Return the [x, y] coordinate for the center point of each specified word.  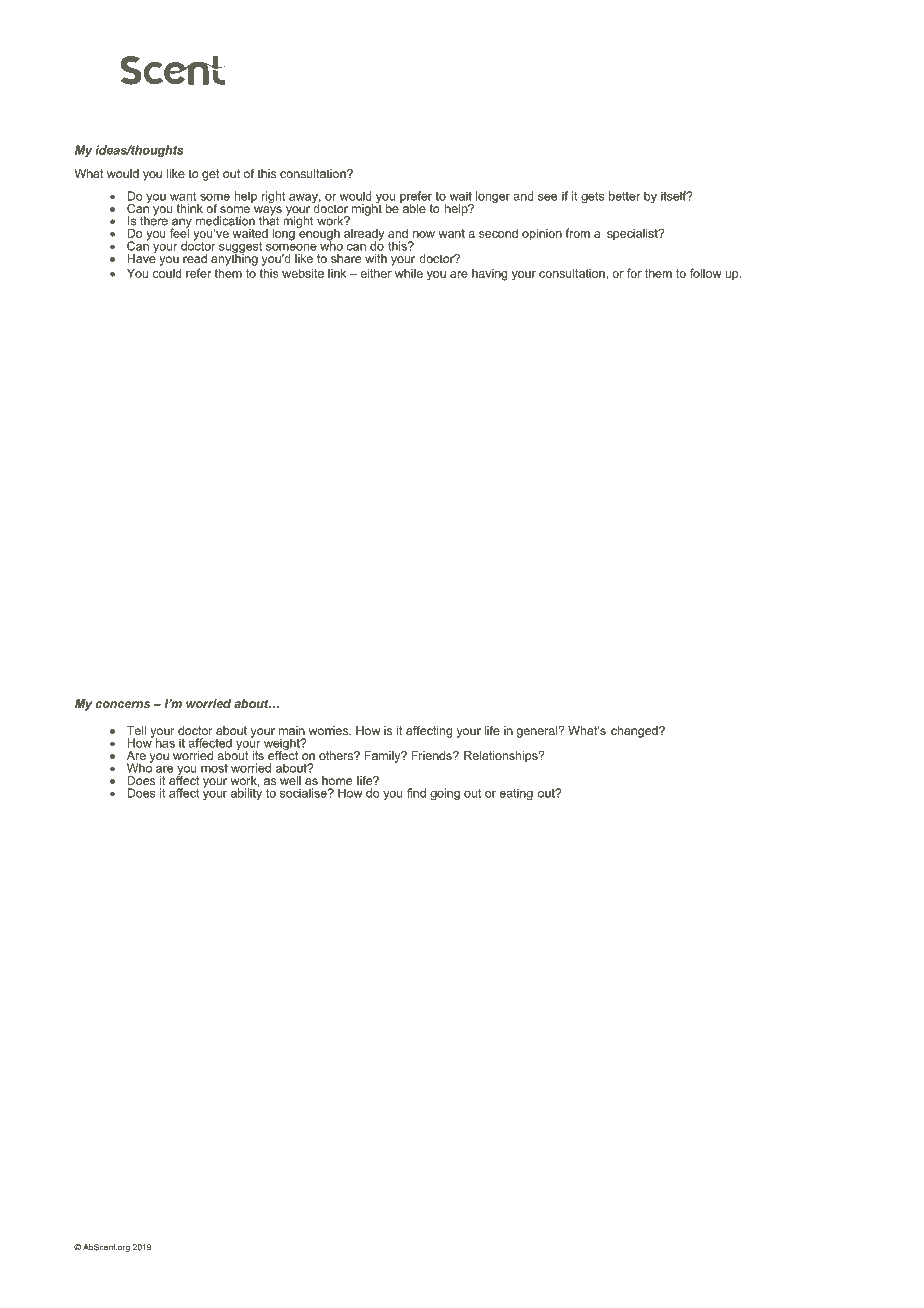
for [634, 273]
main [292, 730]
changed [635, 732]
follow [706, 273]
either [376, 273]
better [624, 196]
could [167, 273]
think [190, 208]
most [214, 768]
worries [330, 730]
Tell [136, 730]
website [303, 273]
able [413, 207]
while [409, 273]
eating [516, 794]
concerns [122, 704]
